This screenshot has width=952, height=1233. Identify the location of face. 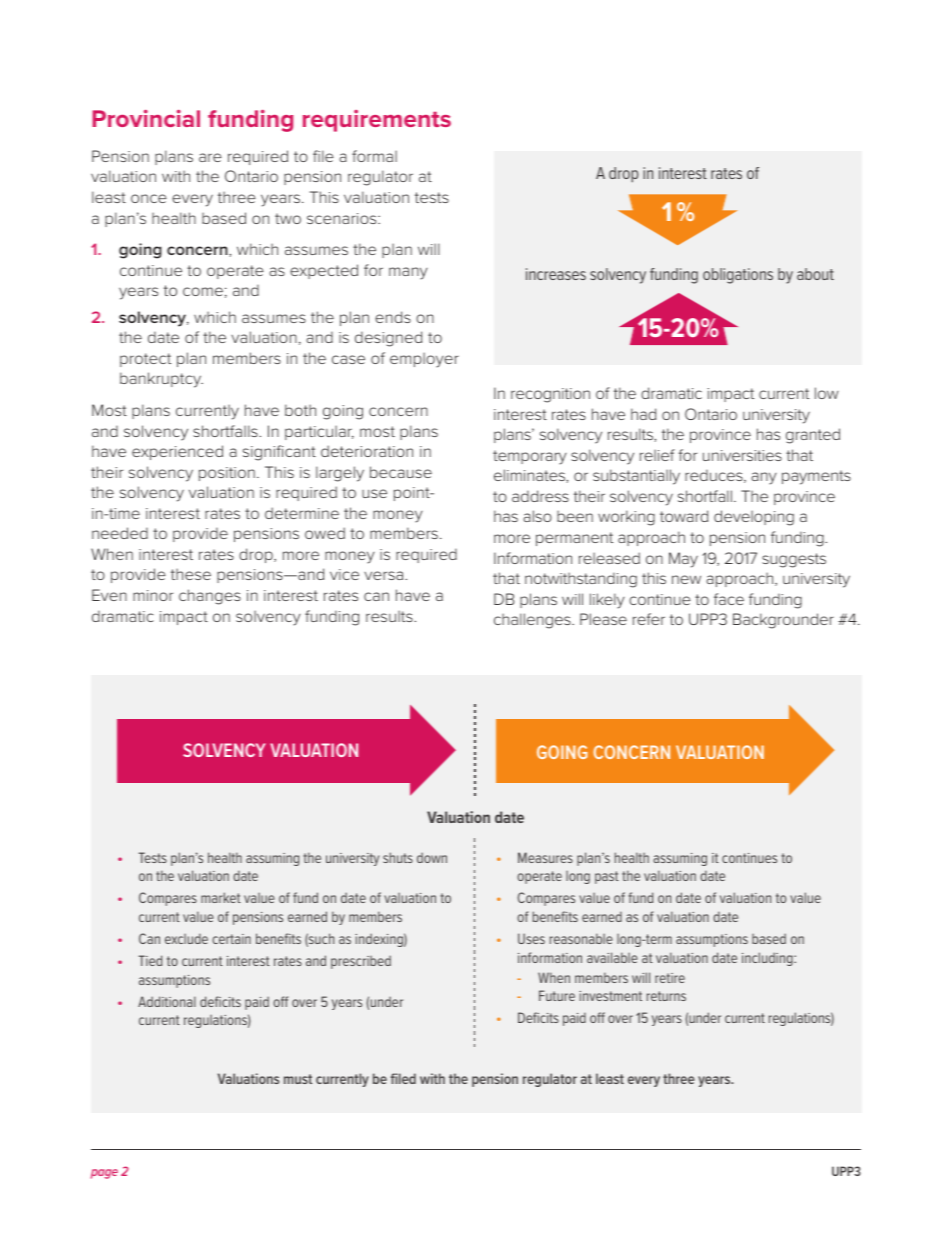
(729, 599).
